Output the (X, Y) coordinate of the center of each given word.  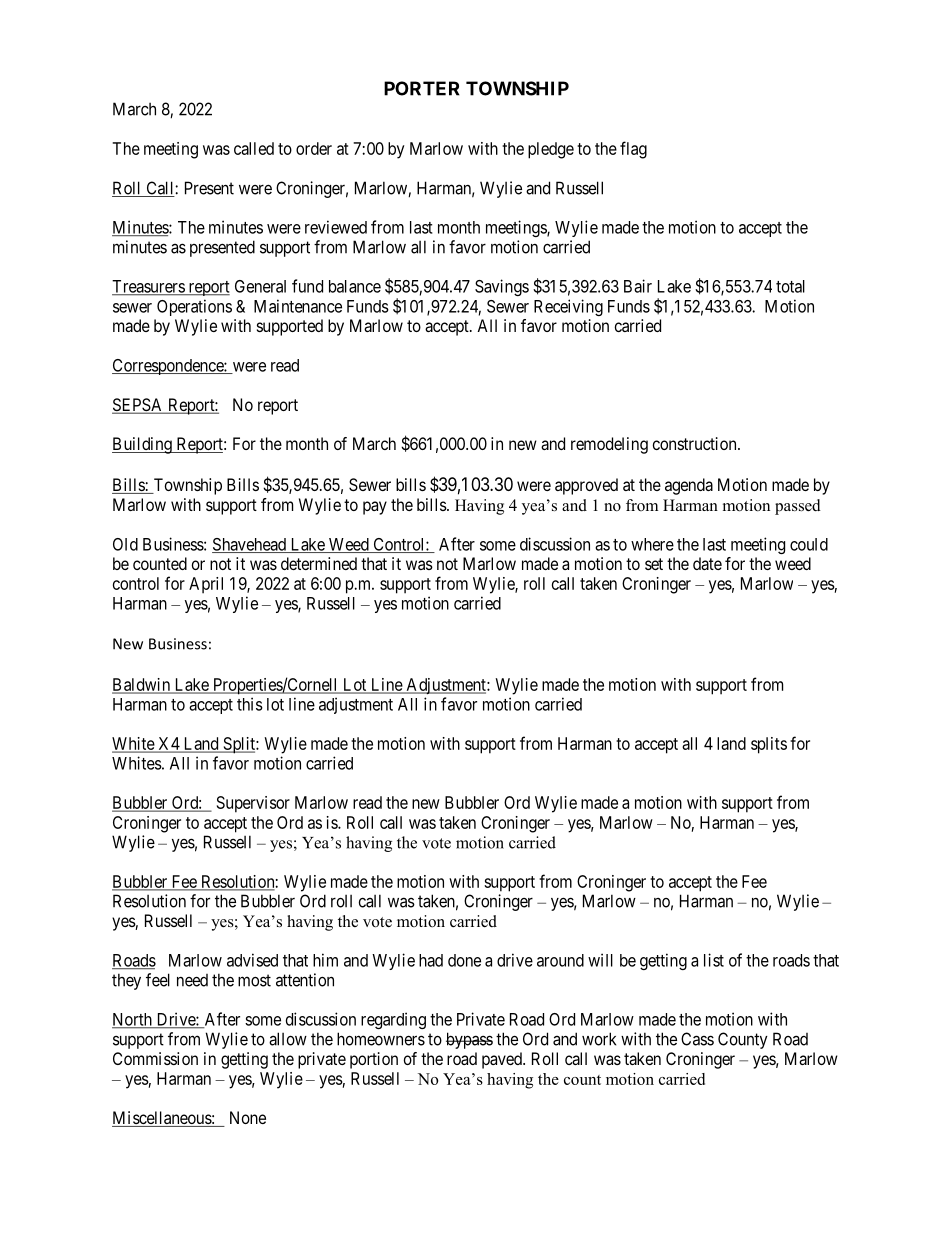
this (250, 704)
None (248, 1117)
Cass (697, 1039)
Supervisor (253, 804)
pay (375, 508)
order (314, 148)
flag (633, 150)
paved (503, 1060)
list (714, 960)
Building (143, 445)
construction (696, 443)
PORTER (422, 88)
